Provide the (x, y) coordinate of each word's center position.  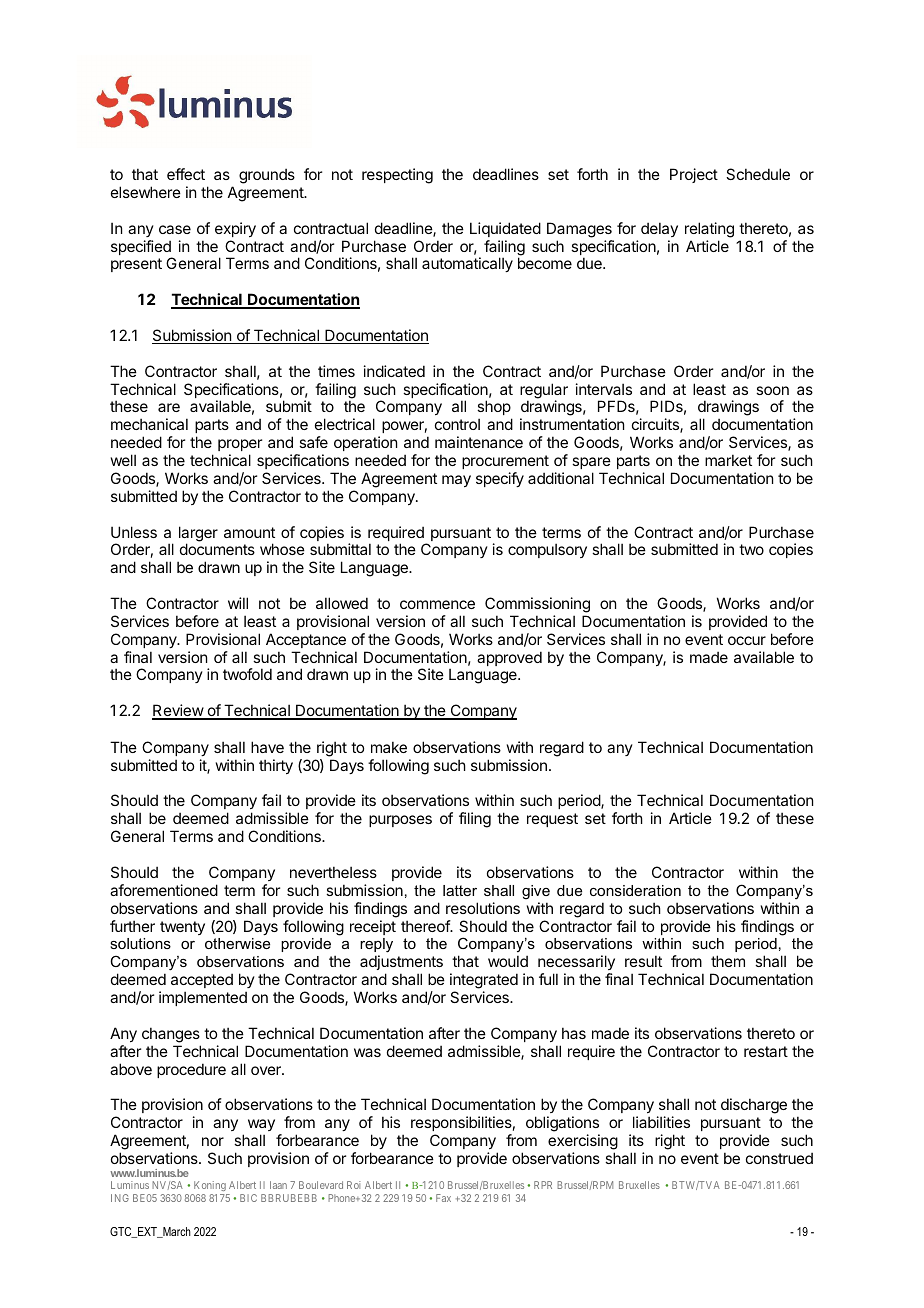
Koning (209, 1188)
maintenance (479, 442)
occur (747, 640)
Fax (443, 1198)
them (728, 961)
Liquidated (505, 229)
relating (709, 230)
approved (509, 658)
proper (240, 445)
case (175, 229)
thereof (426, 926)
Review (178, 711)
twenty (182, 928)
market (728, 460)
